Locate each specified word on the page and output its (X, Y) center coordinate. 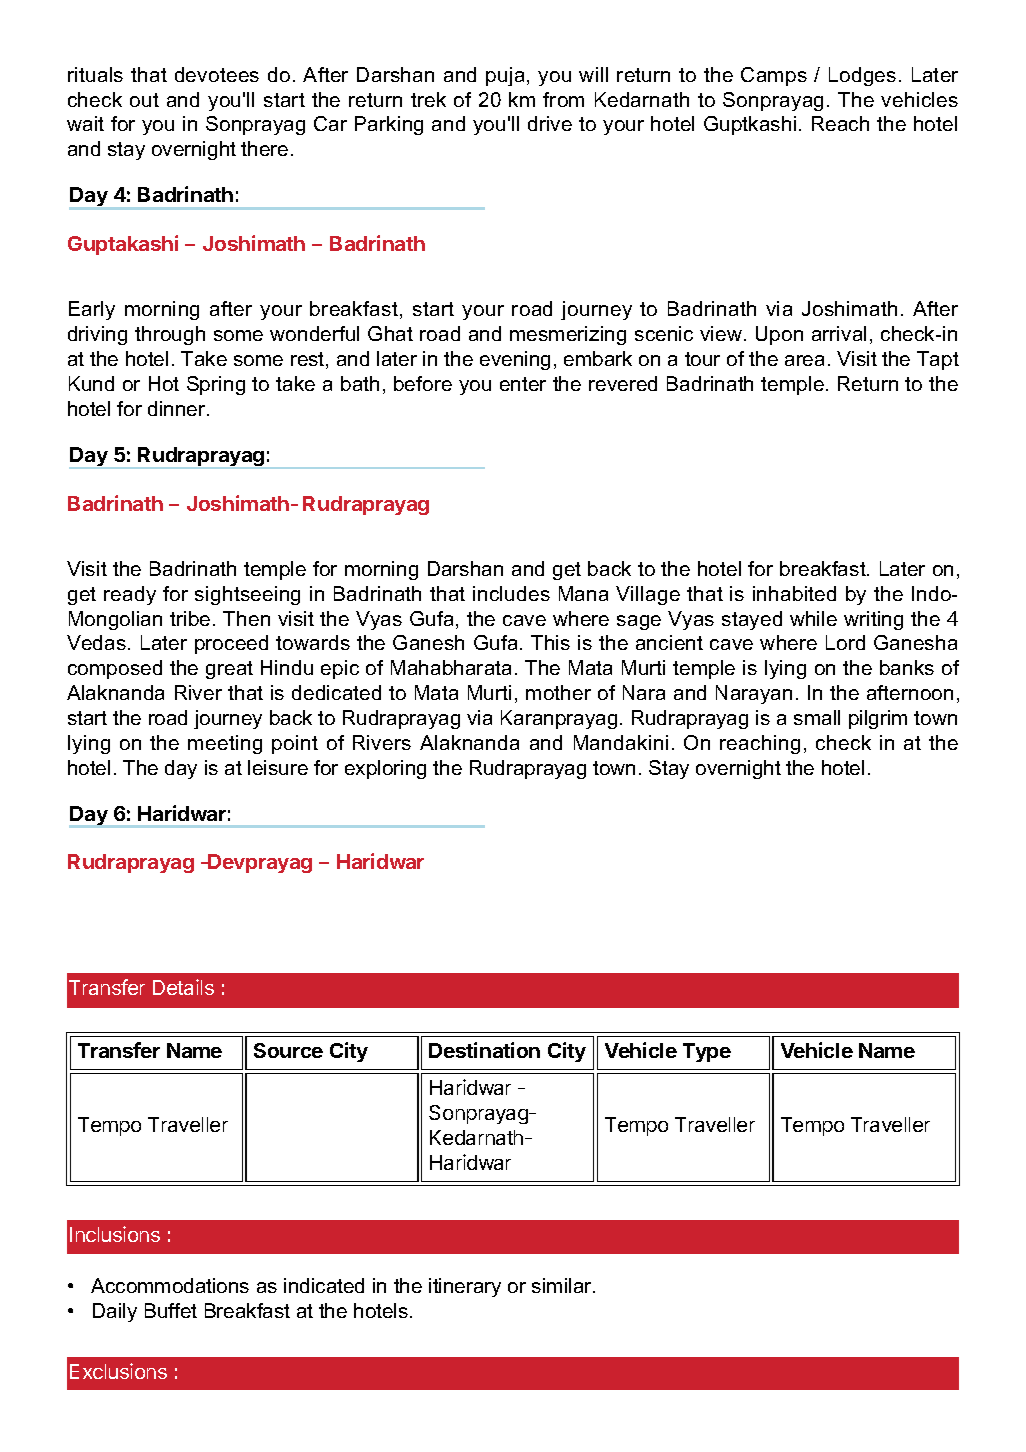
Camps (774, 76)
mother (558, 692)
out (144, 100)
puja (505, 76)
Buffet (171, 1310)
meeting (225, 744)
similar (563, 1285)
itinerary (465, 1287)
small (817, 717)
